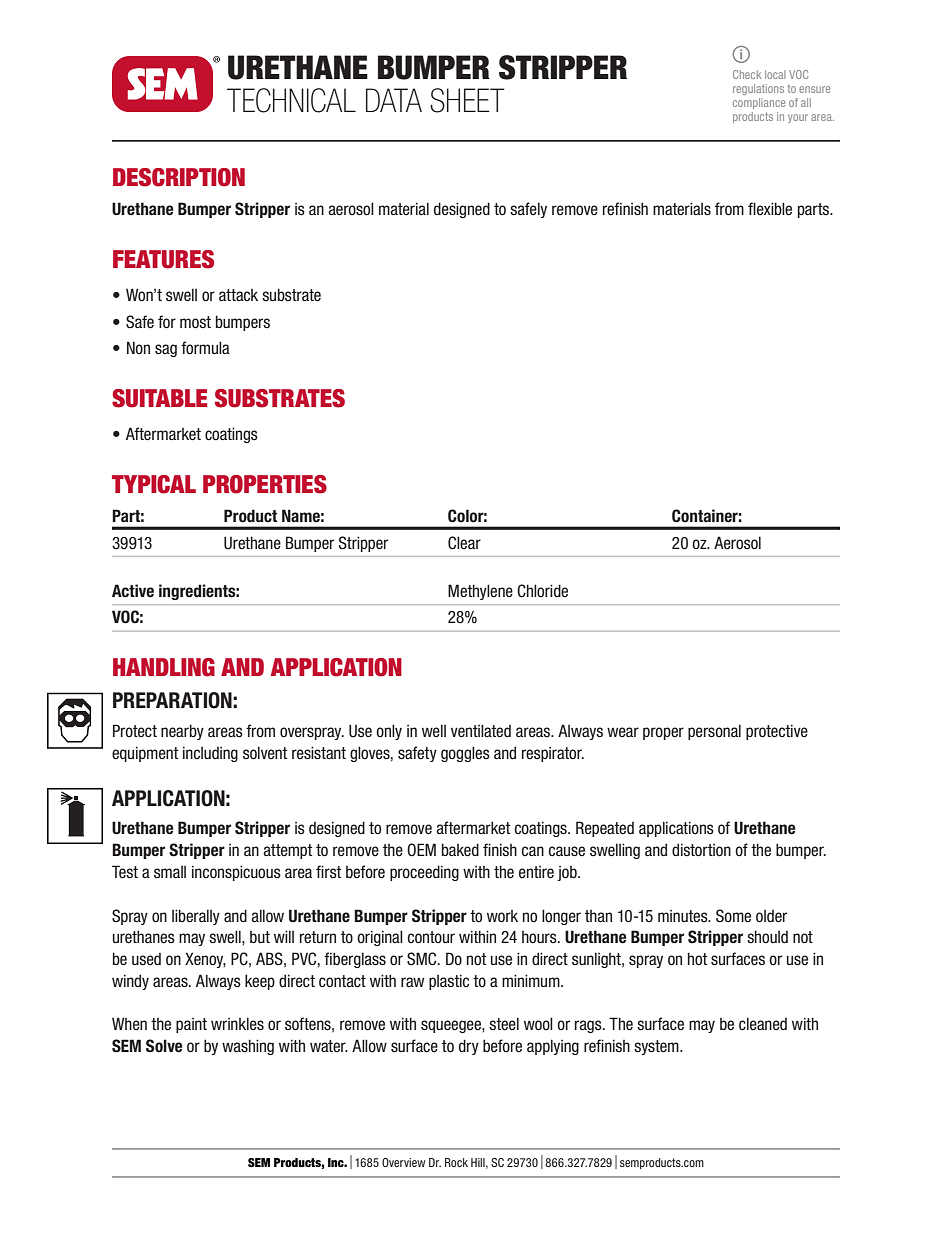  What do you see at coordinates (657, 1047) in the screenshot?
I see `system` at bounding box center [657, 1047].
